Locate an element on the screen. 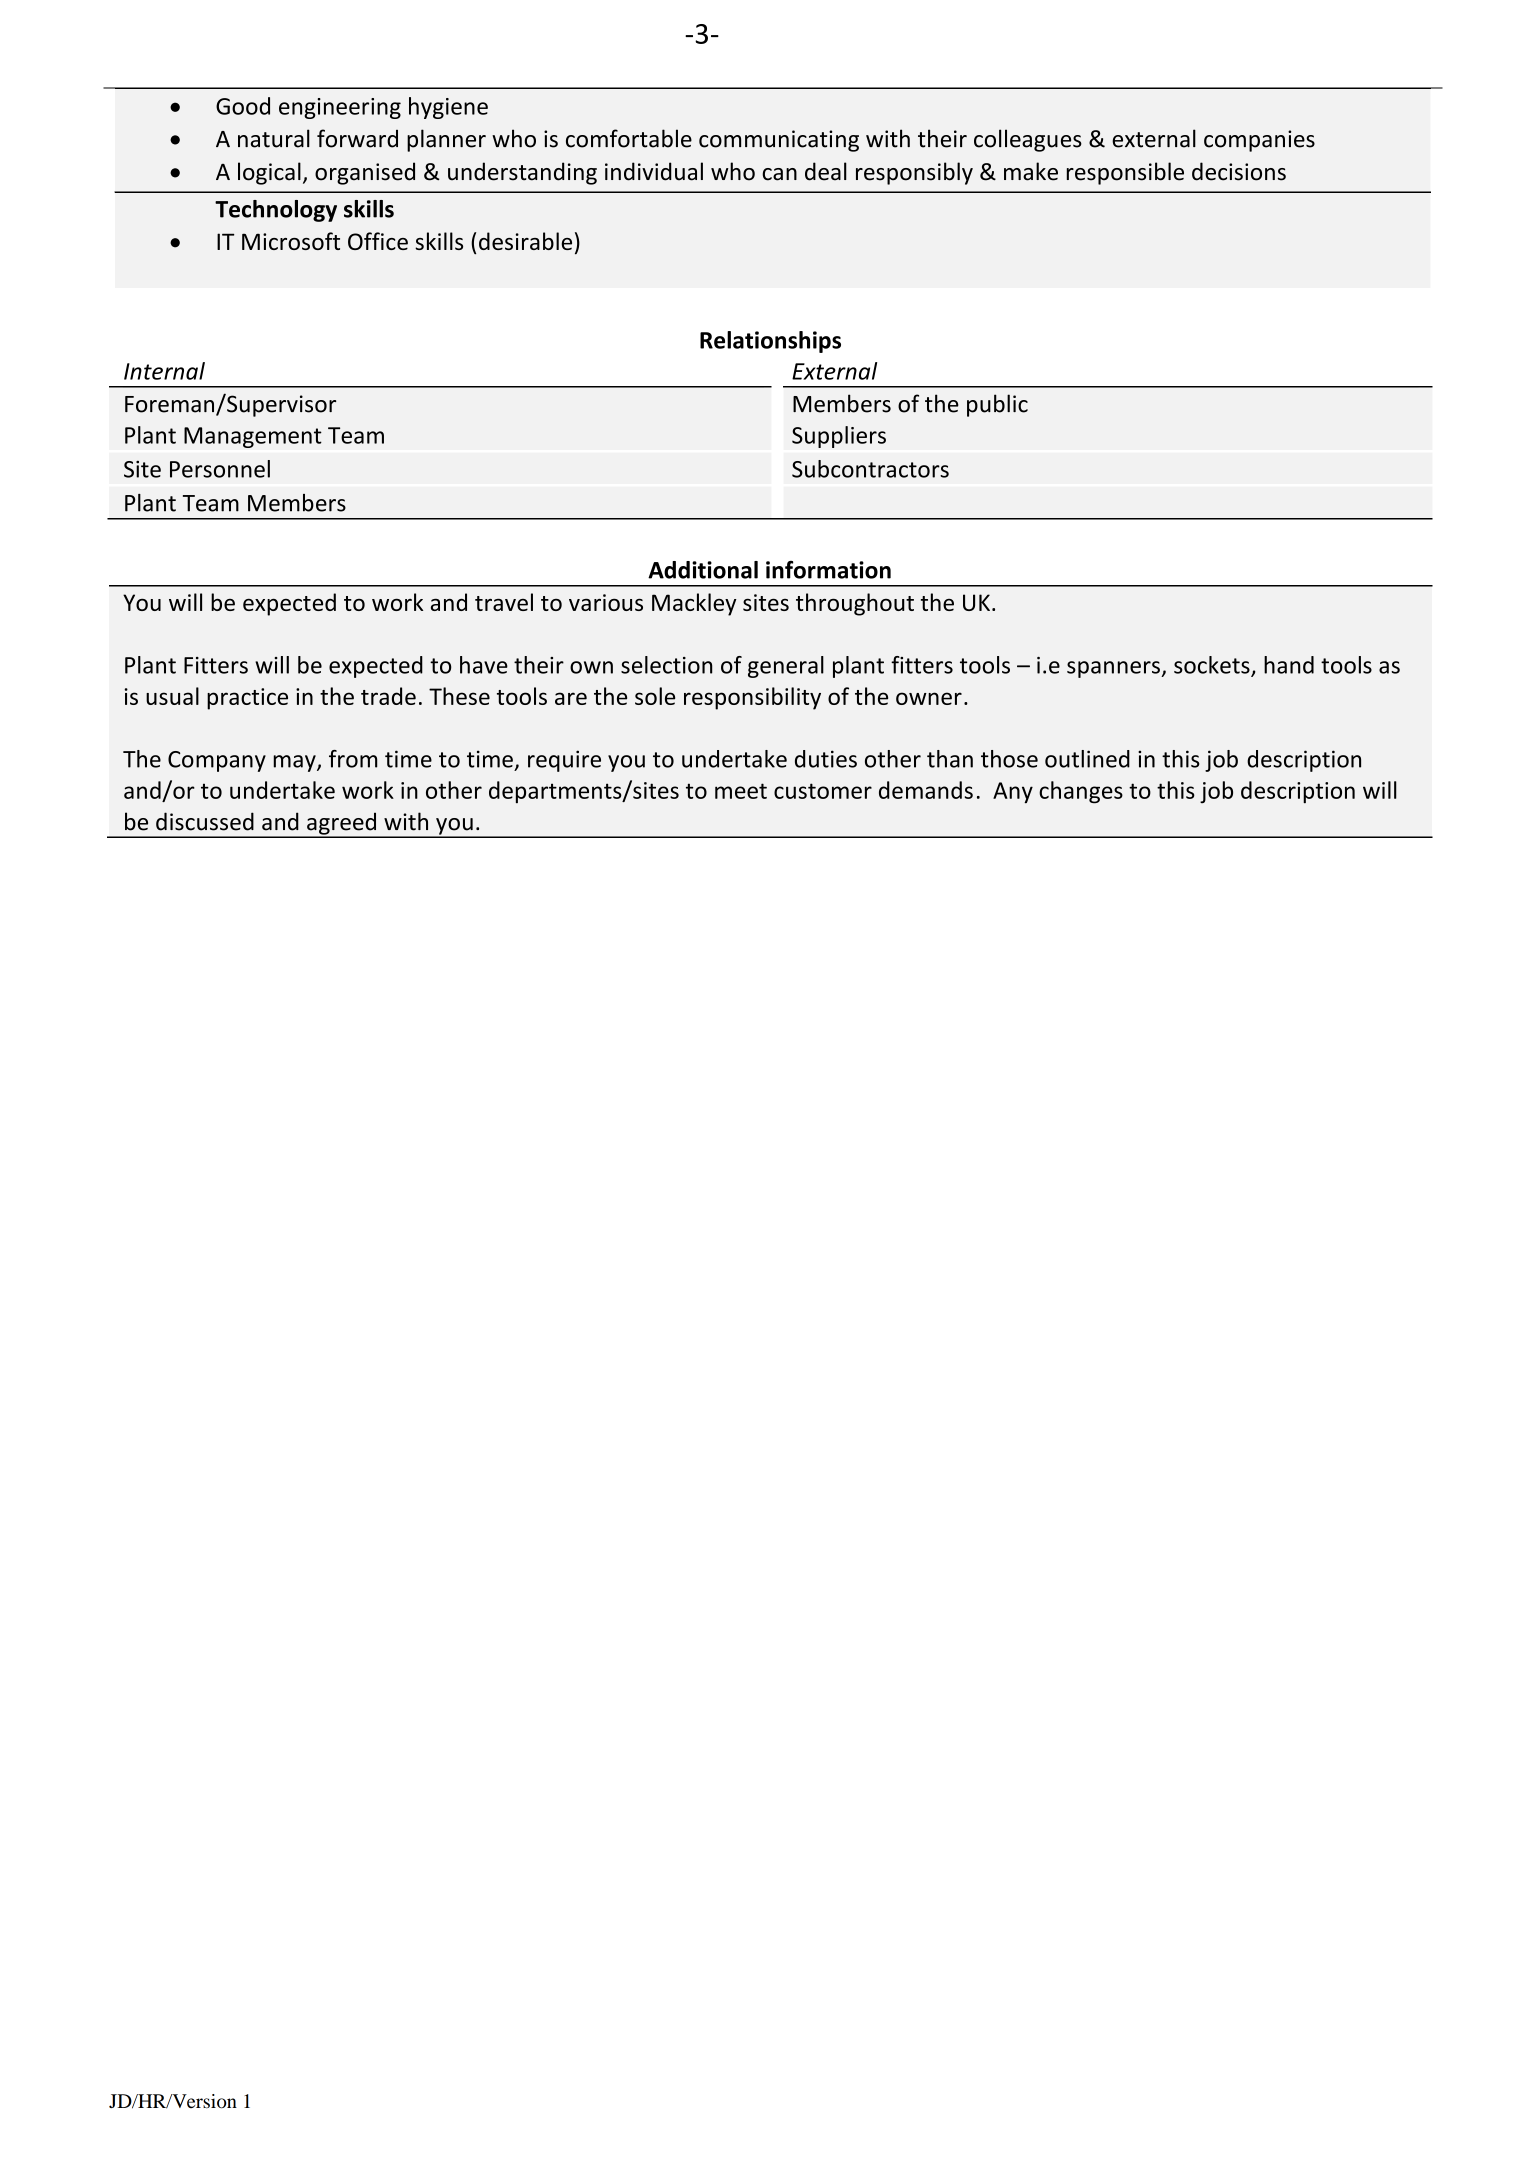 Image resolution: width=1527 pixels, height=2159 pixels. Personnel is located at coordinates (220, 469).
